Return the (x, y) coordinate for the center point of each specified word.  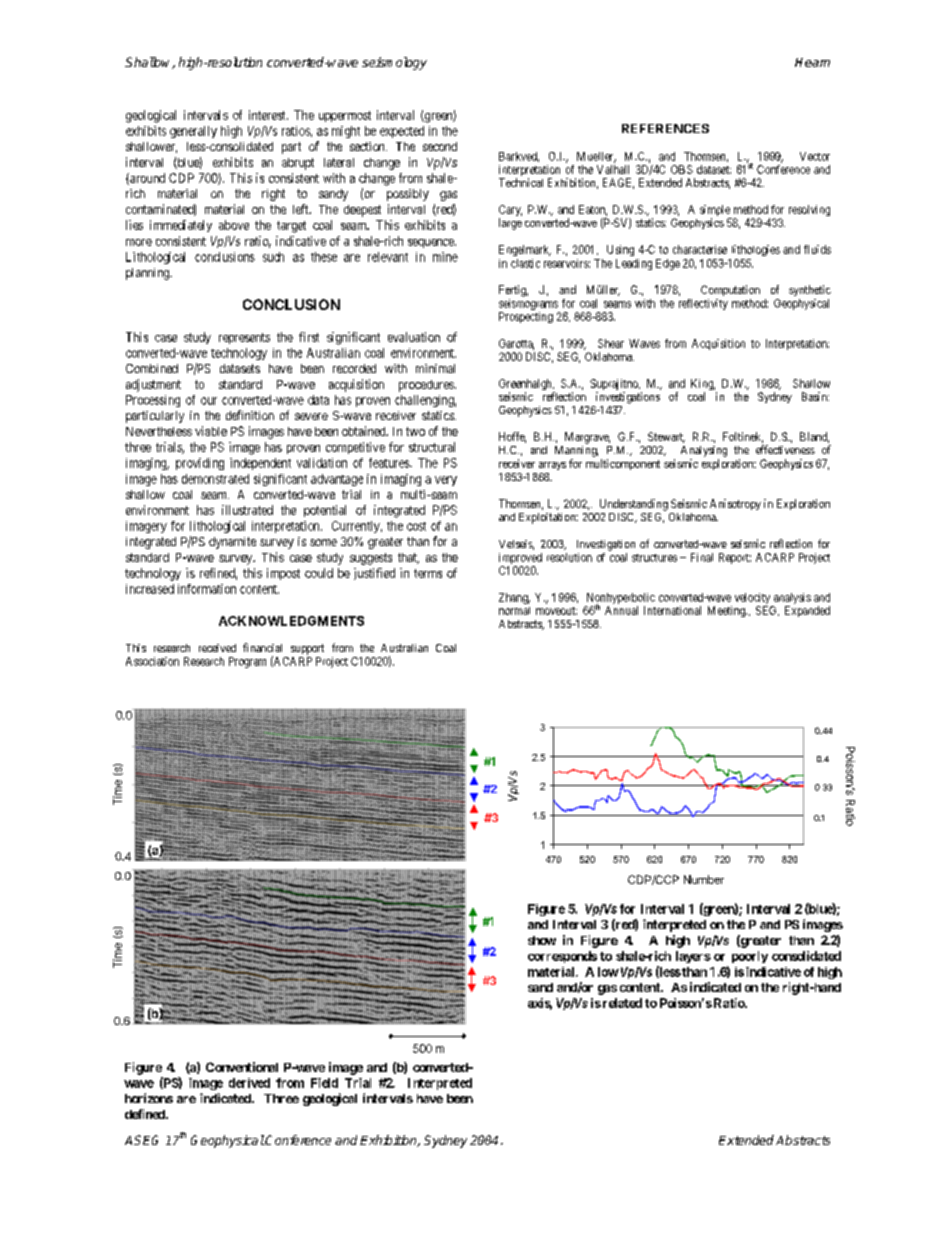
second (440, 146)
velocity (752, 598)
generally (193, 132)
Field (324, 1083)
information (207, 589)
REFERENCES (665, 128)
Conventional (242, 1067)
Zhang (514, 598)
